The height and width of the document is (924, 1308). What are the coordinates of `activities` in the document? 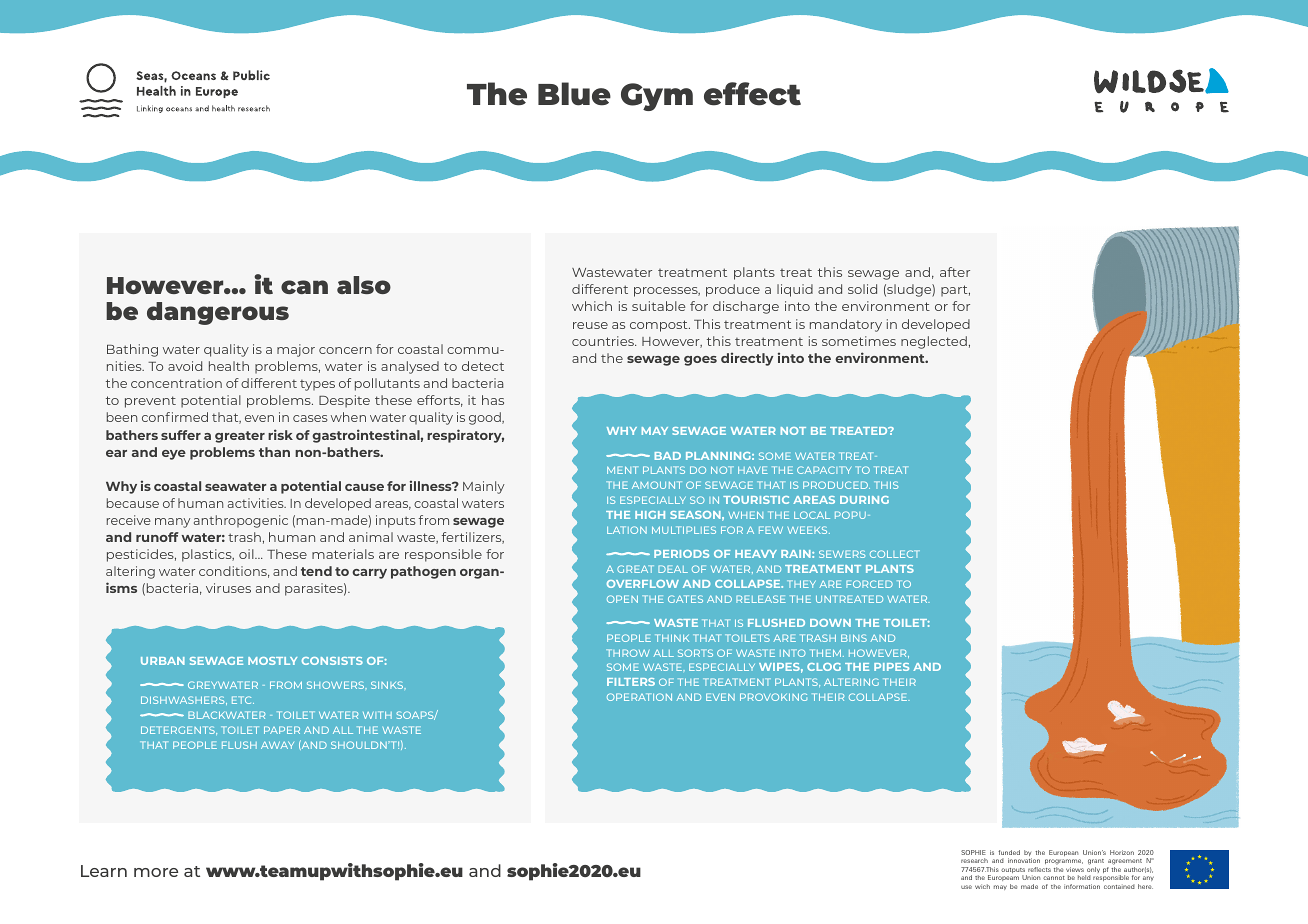 It's located at (257, 503).
